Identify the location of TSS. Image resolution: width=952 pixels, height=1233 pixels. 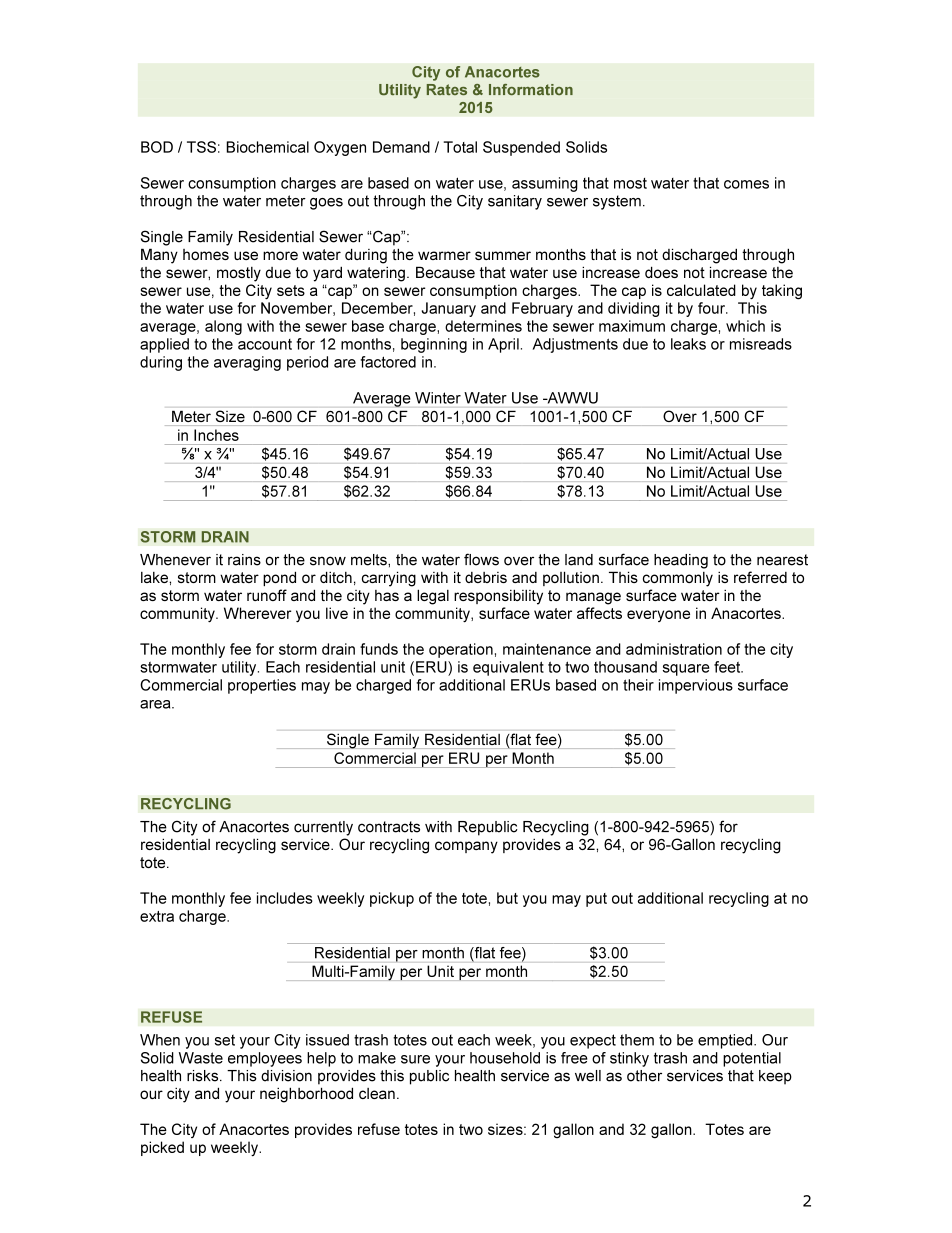
(201, 147).
